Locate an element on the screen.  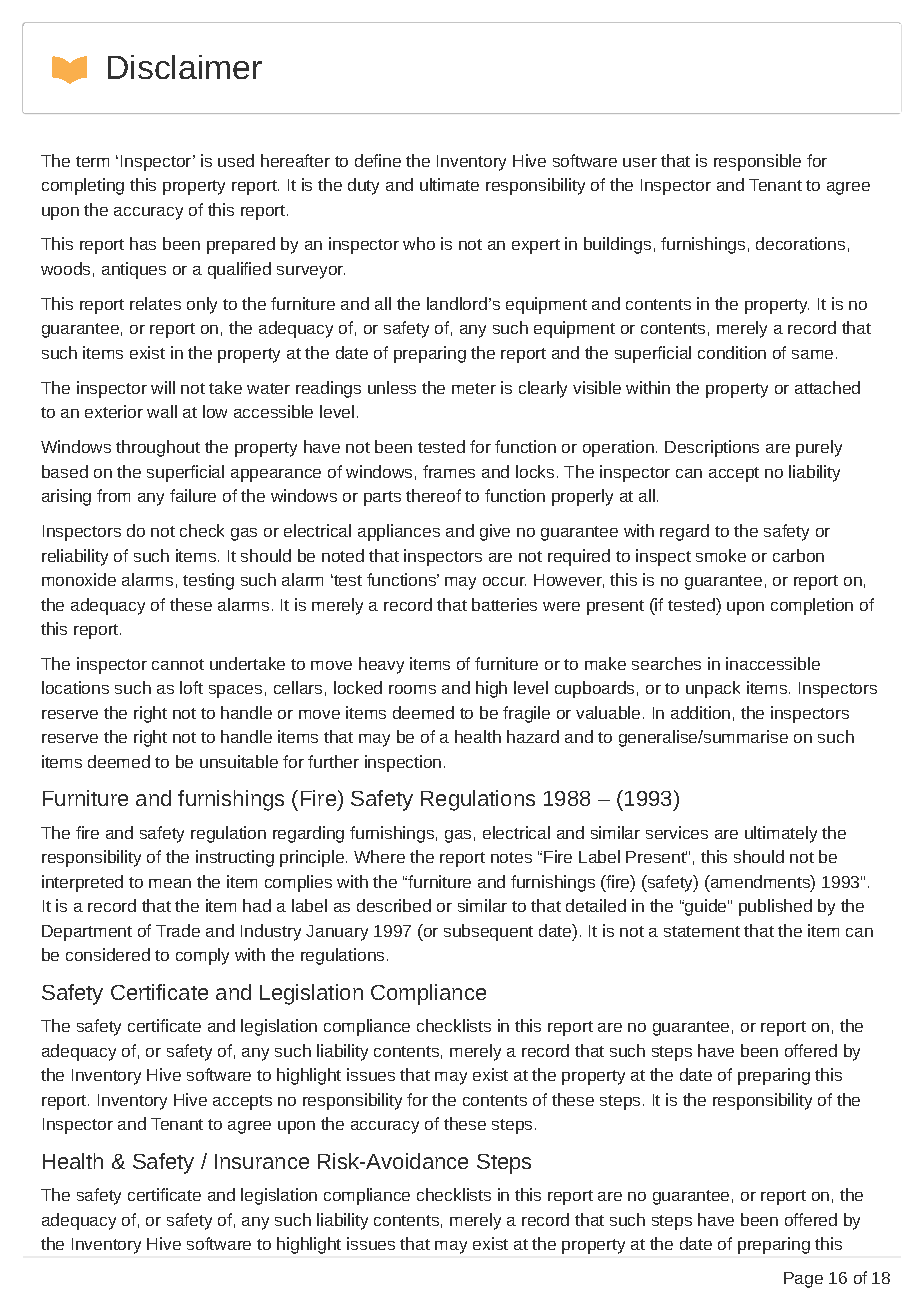
condition is located at coordinates (732, 352).
